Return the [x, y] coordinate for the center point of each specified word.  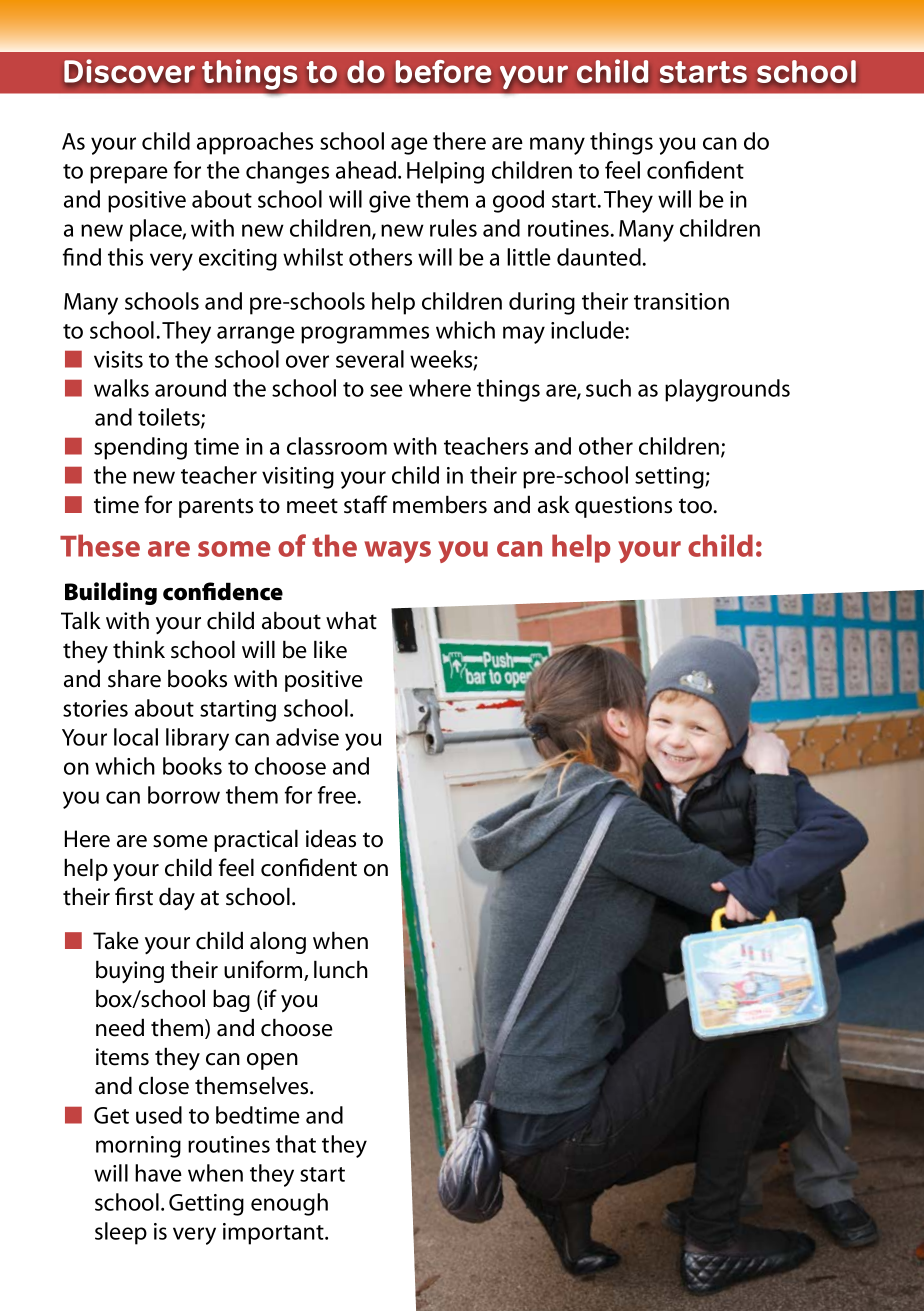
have [158, 1173]
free [338, 795]
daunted [599, 257]
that [296, 1144]
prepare [129, 175]
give [390, 202]
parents [216, 508]
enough [289, 1204]
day [177, 898]
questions [623, 507]
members [440, 504]
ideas [331, 838]
